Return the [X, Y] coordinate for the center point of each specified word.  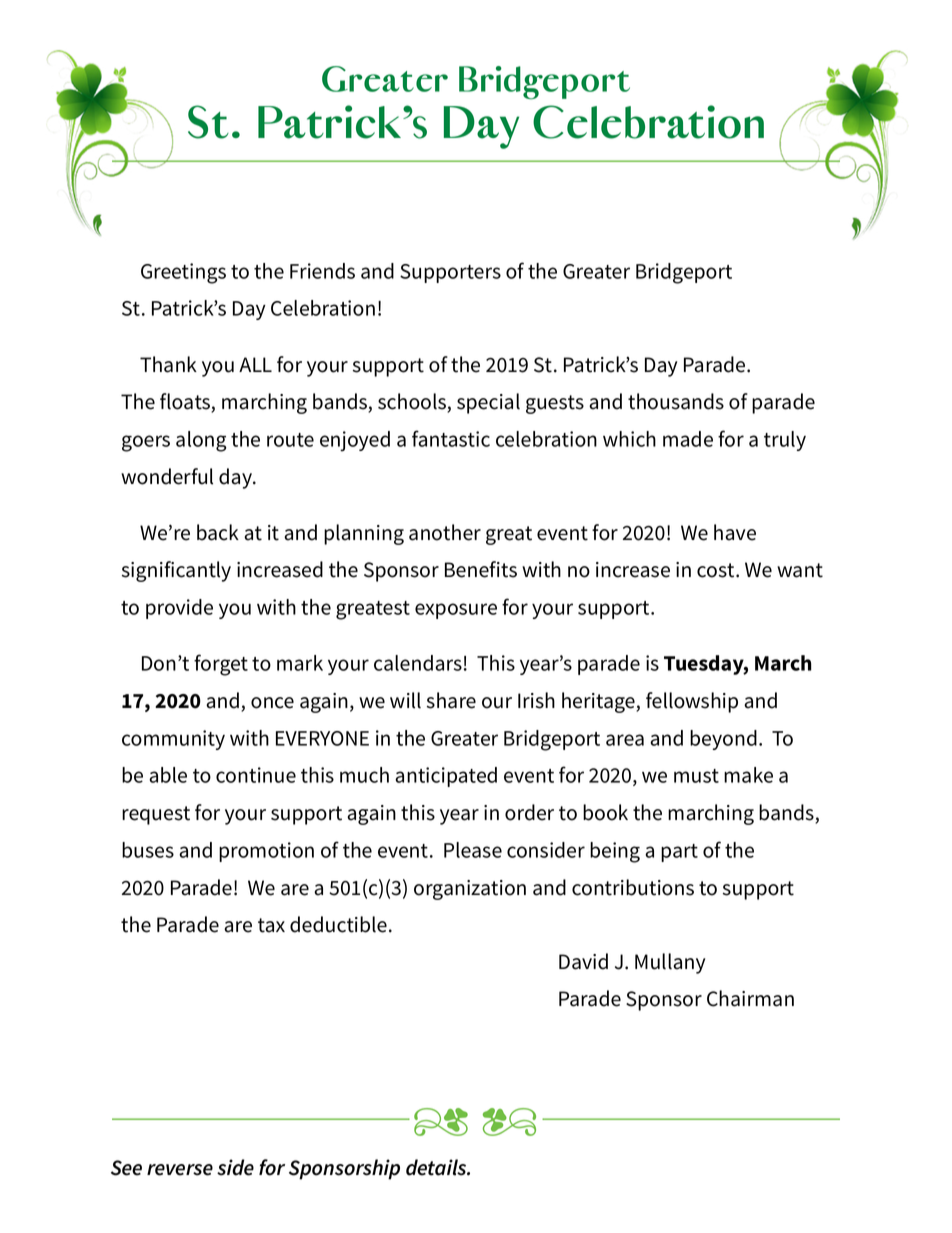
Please [473, 850]
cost [717, 570]
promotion [266, 852]
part [679, 853]
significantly [176, 571]
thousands [676, 401]
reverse [180, 1170]
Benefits [481, 569]
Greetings [183, 273]
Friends [322, 271]
